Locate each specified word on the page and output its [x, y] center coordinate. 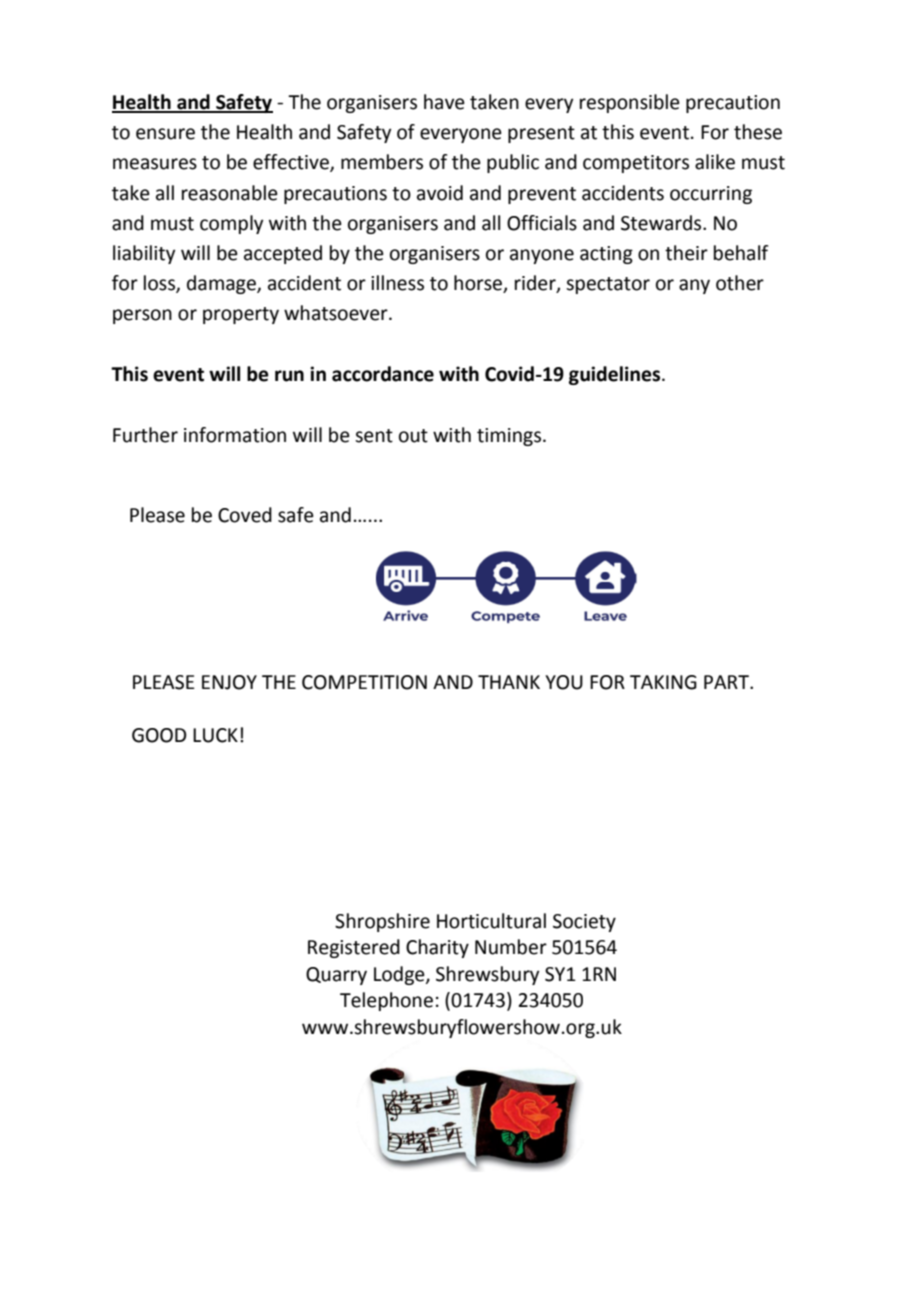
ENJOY [229, 682]
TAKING [663, 682]
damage [222, 284]
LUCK [215, 735]
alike [715, 162]
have [444, 102]
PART [727, 682]
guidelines [616, 375]
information [235, 435]
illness [397, 283]
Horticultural [491, 921]
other [740, 283]
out [413, 436]
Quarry [336, 976]
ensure [165, 134]
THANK [509, 682]
